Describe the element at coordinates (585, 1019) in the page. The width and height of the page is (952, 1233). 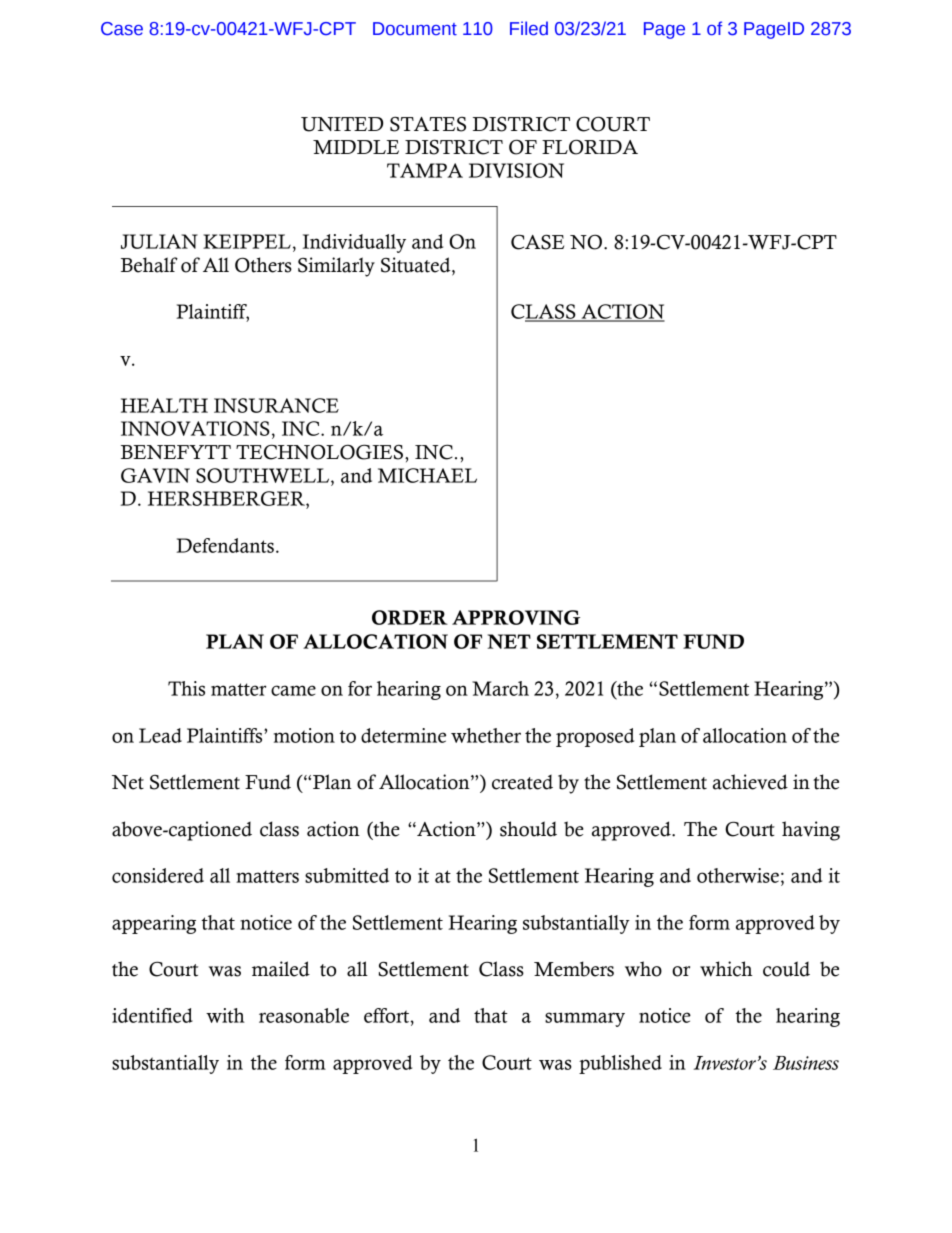
I see `summary` at that location.
